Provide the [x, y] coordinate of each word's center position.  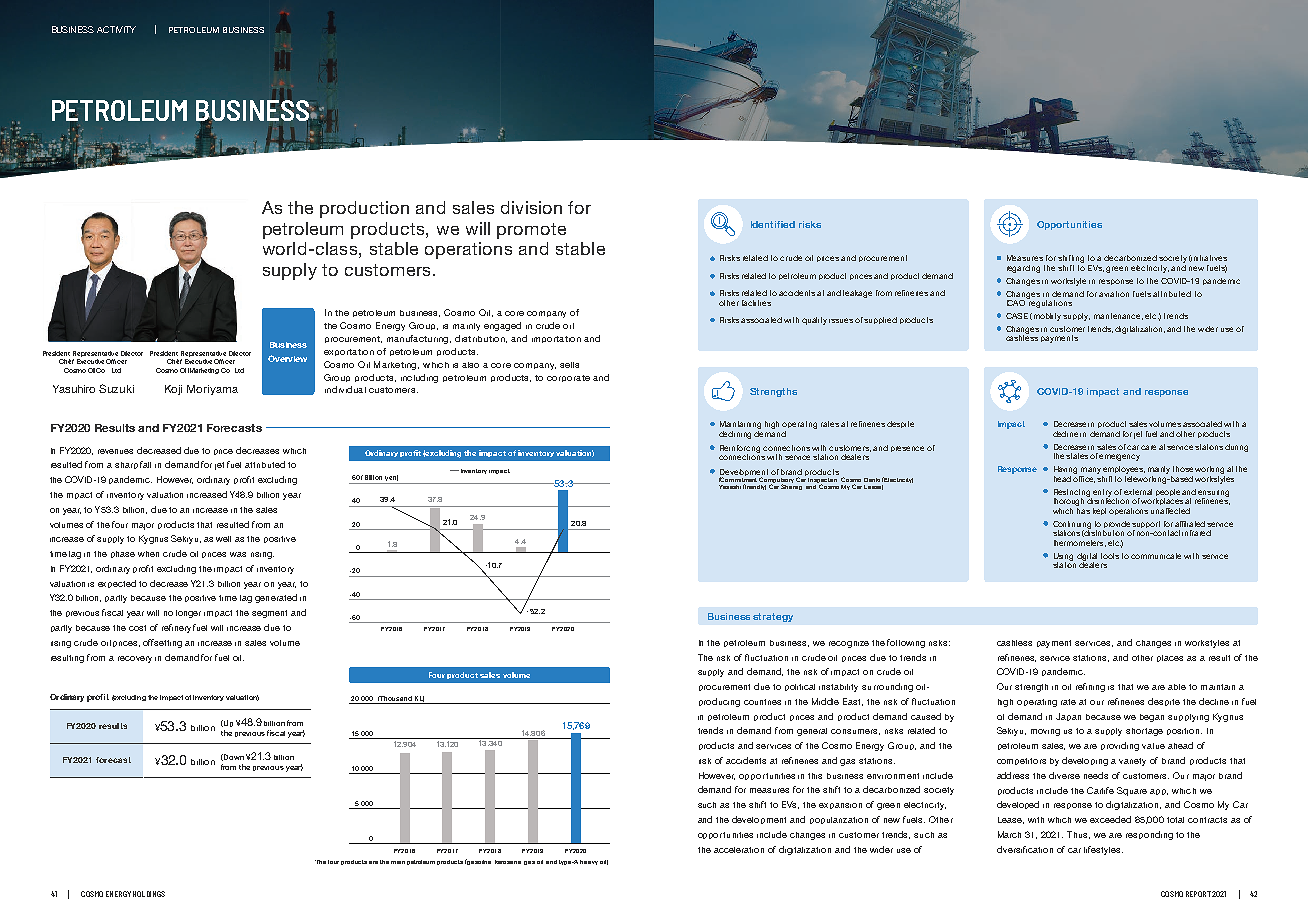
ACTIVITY [116, 29]
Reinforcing [740, 450]
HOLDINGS [149, 894]
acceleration [739, 850]
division [531, 207]
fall [145, 464]
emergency [1119, 457]
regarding [1023, 269]
